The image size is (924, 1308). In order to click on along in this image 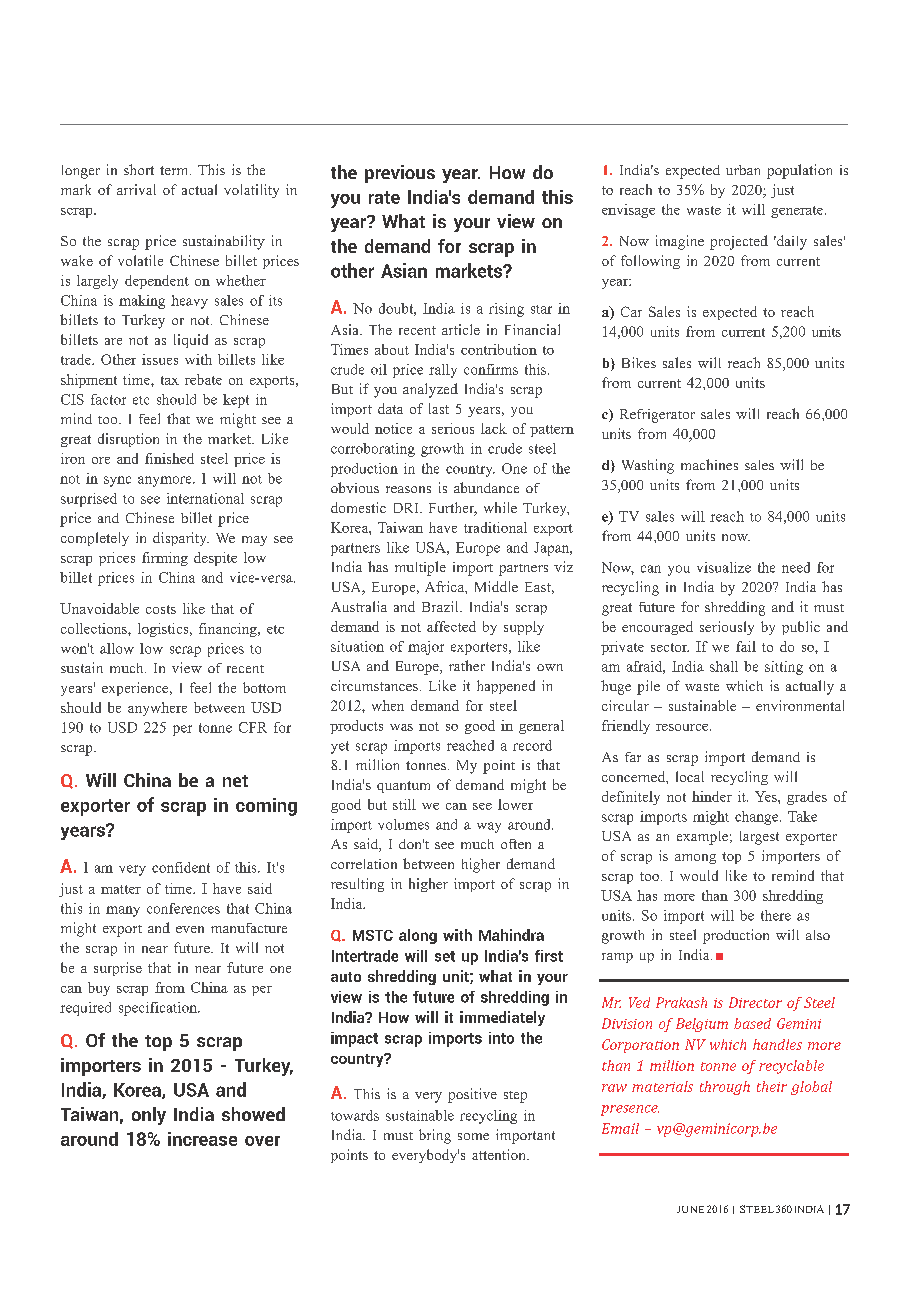, I will do `click(418, 936)`.
